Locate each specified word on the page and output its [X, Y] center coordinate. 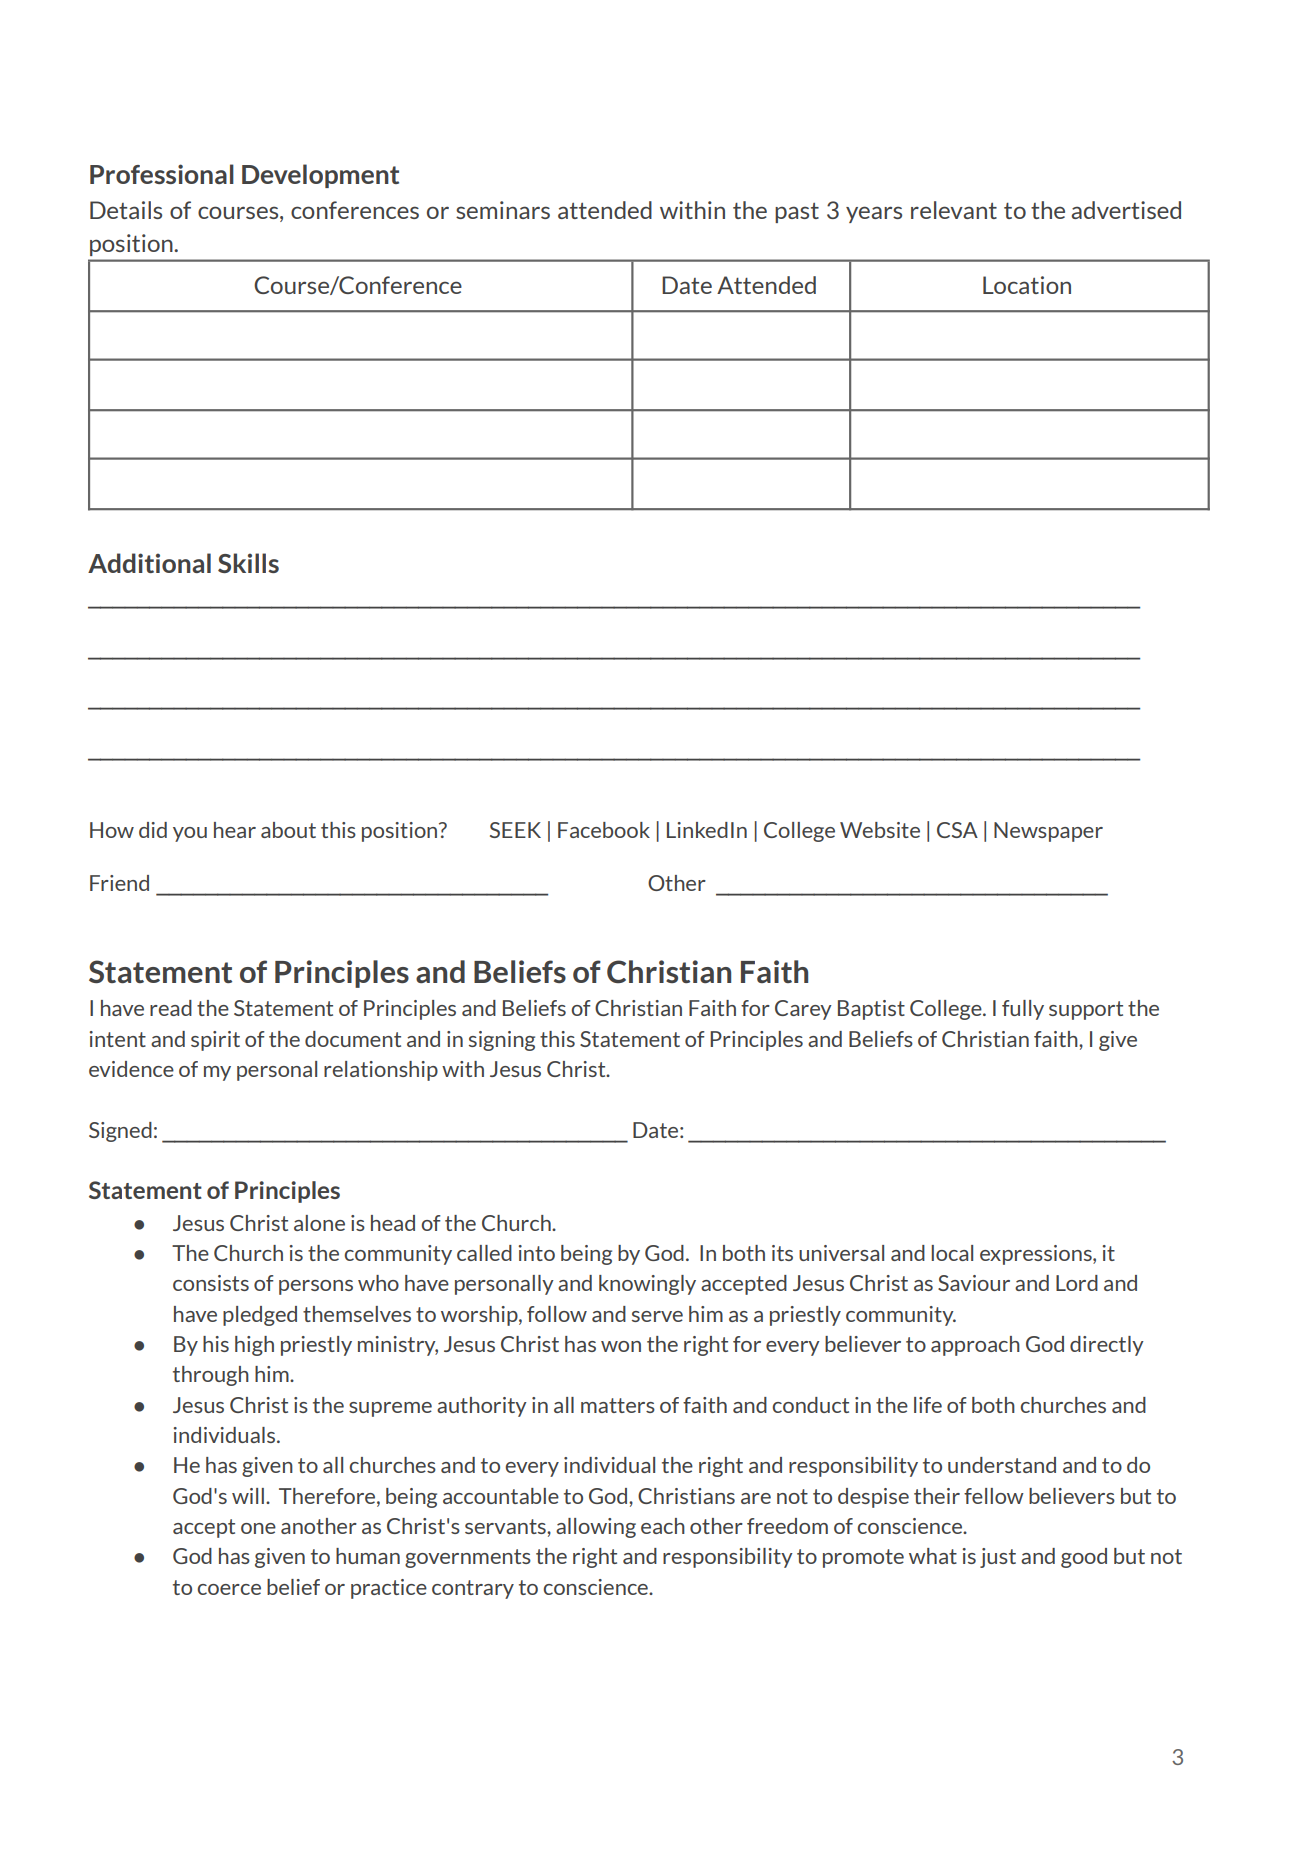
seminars [503, 210]
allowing [596, 1528]
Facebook [604, 830]
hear [235, 830]
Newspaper [1048, 832]
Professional [162, 174]
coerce [229, 1589]
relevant [954, 210]
